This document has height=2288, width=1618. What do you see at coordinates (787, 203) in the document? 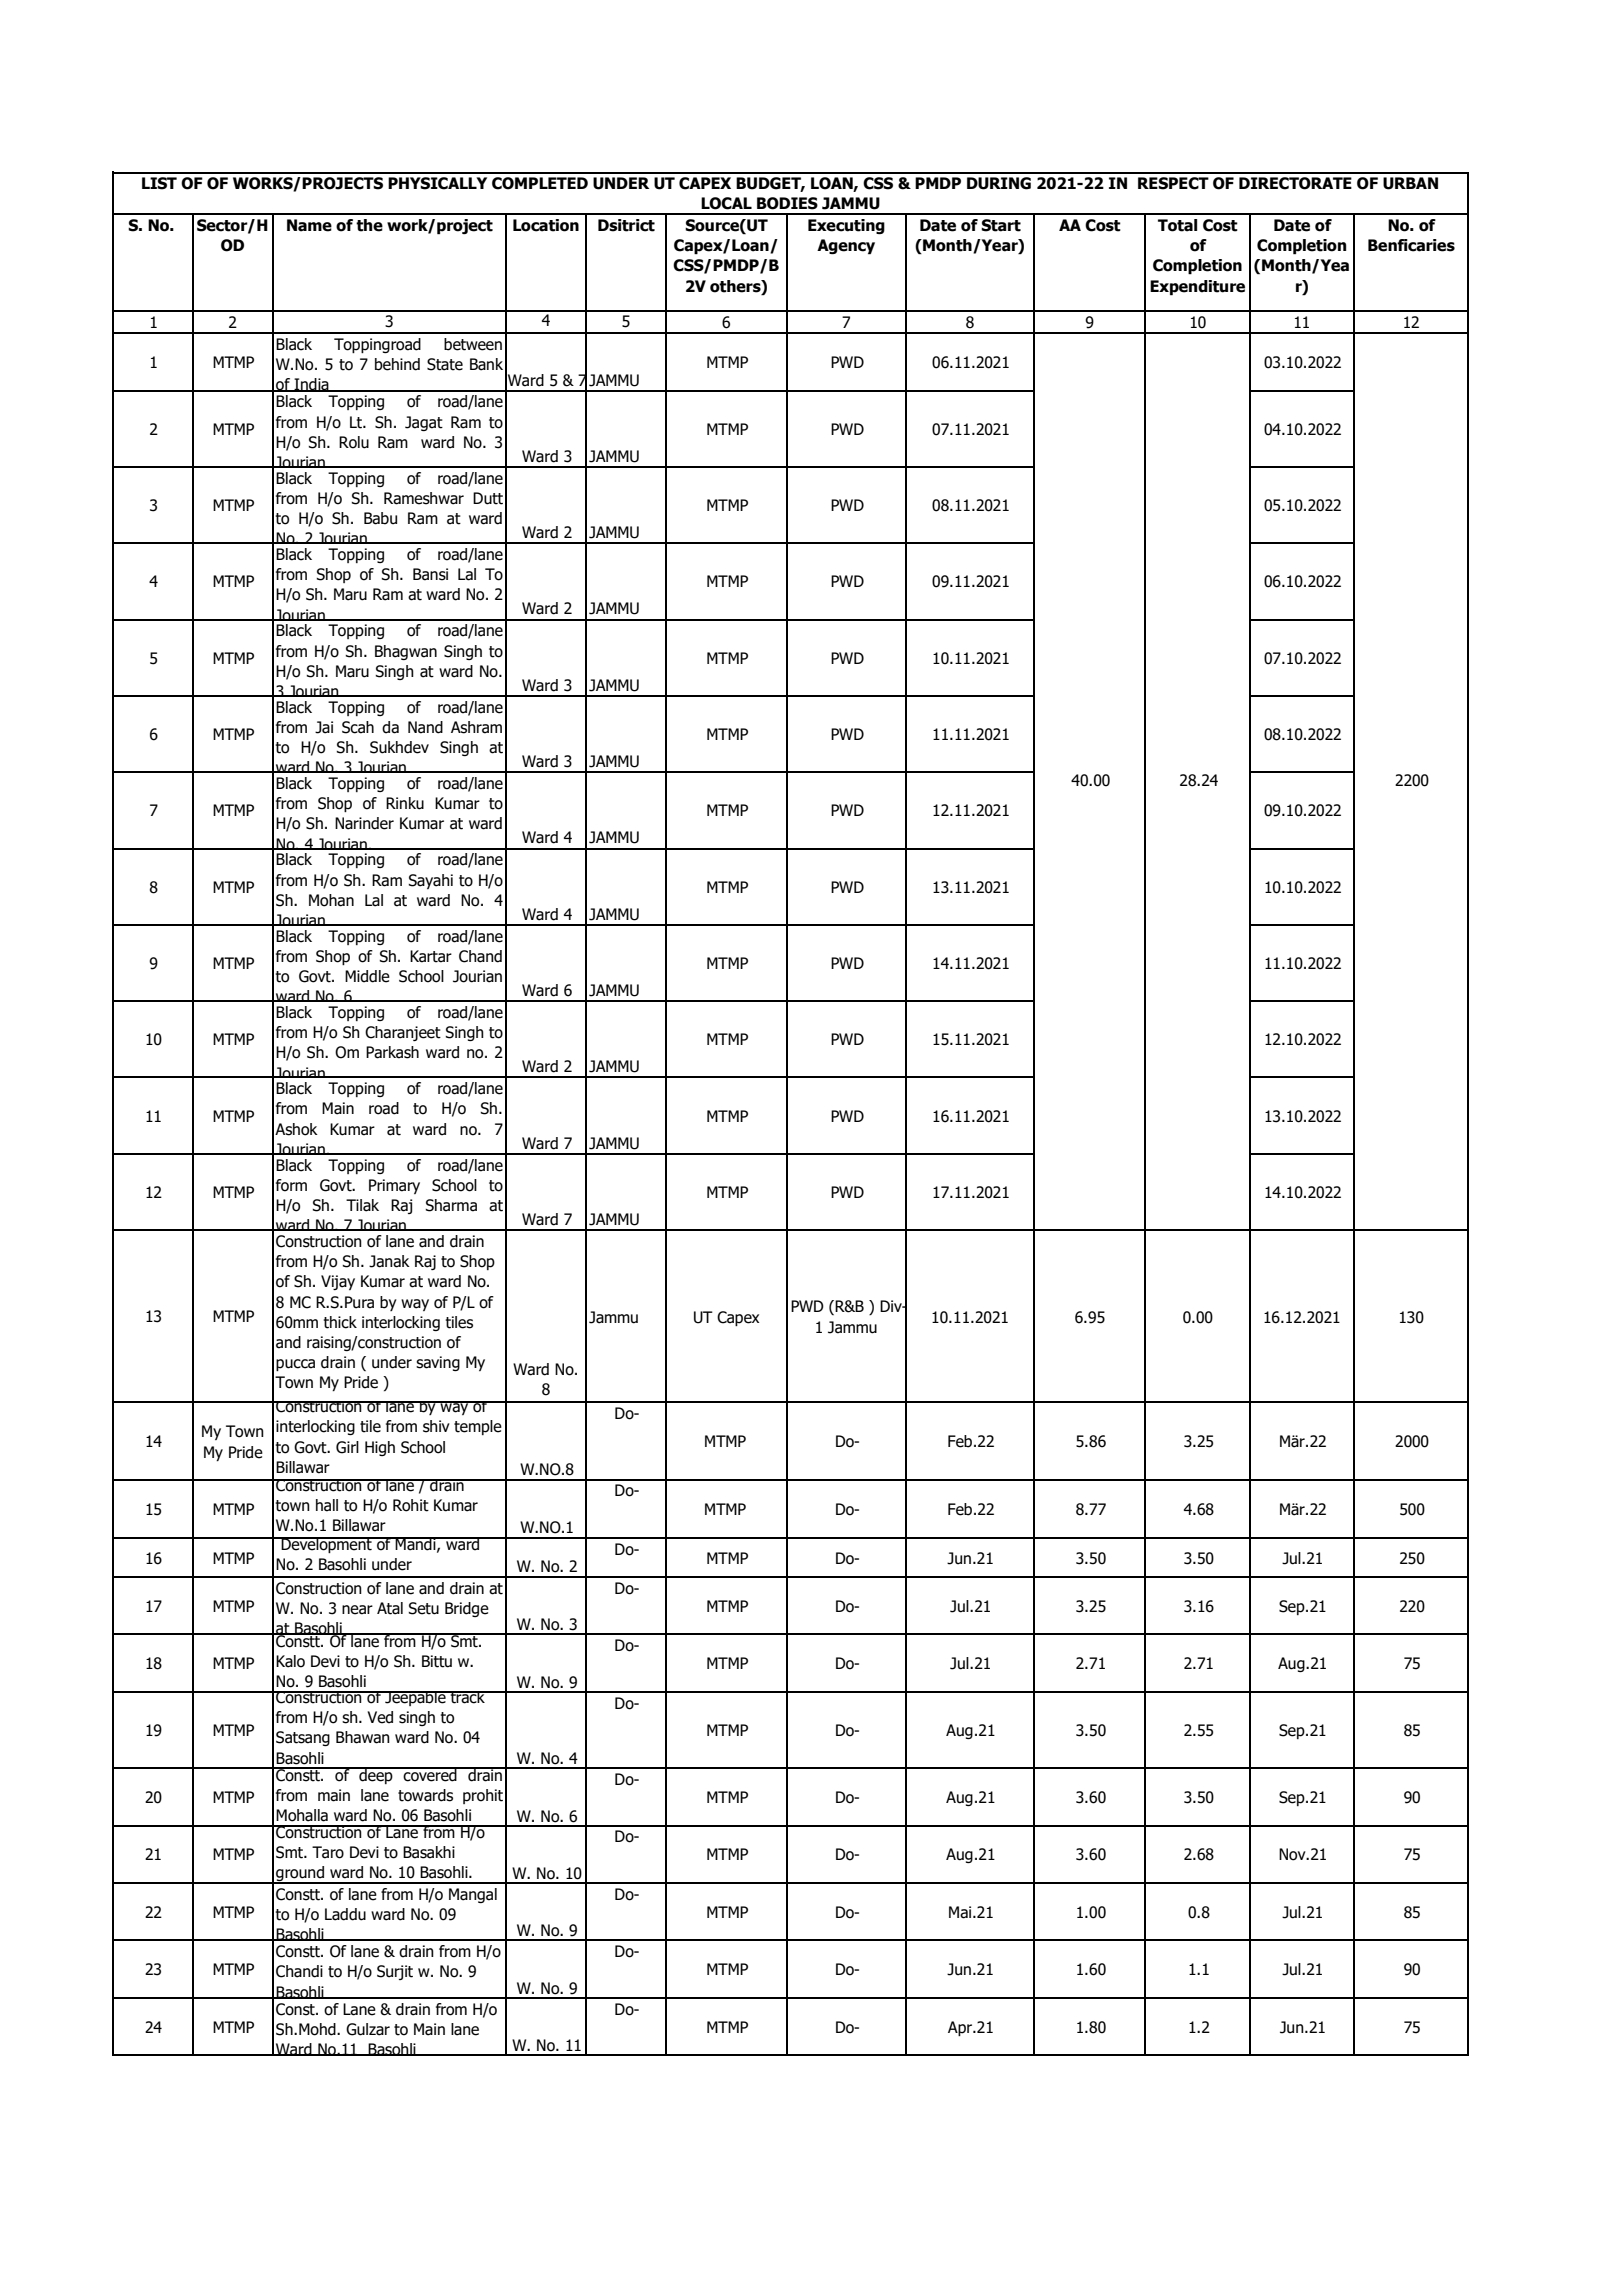
I see `BODIES` at bounding box center [787, 203].
